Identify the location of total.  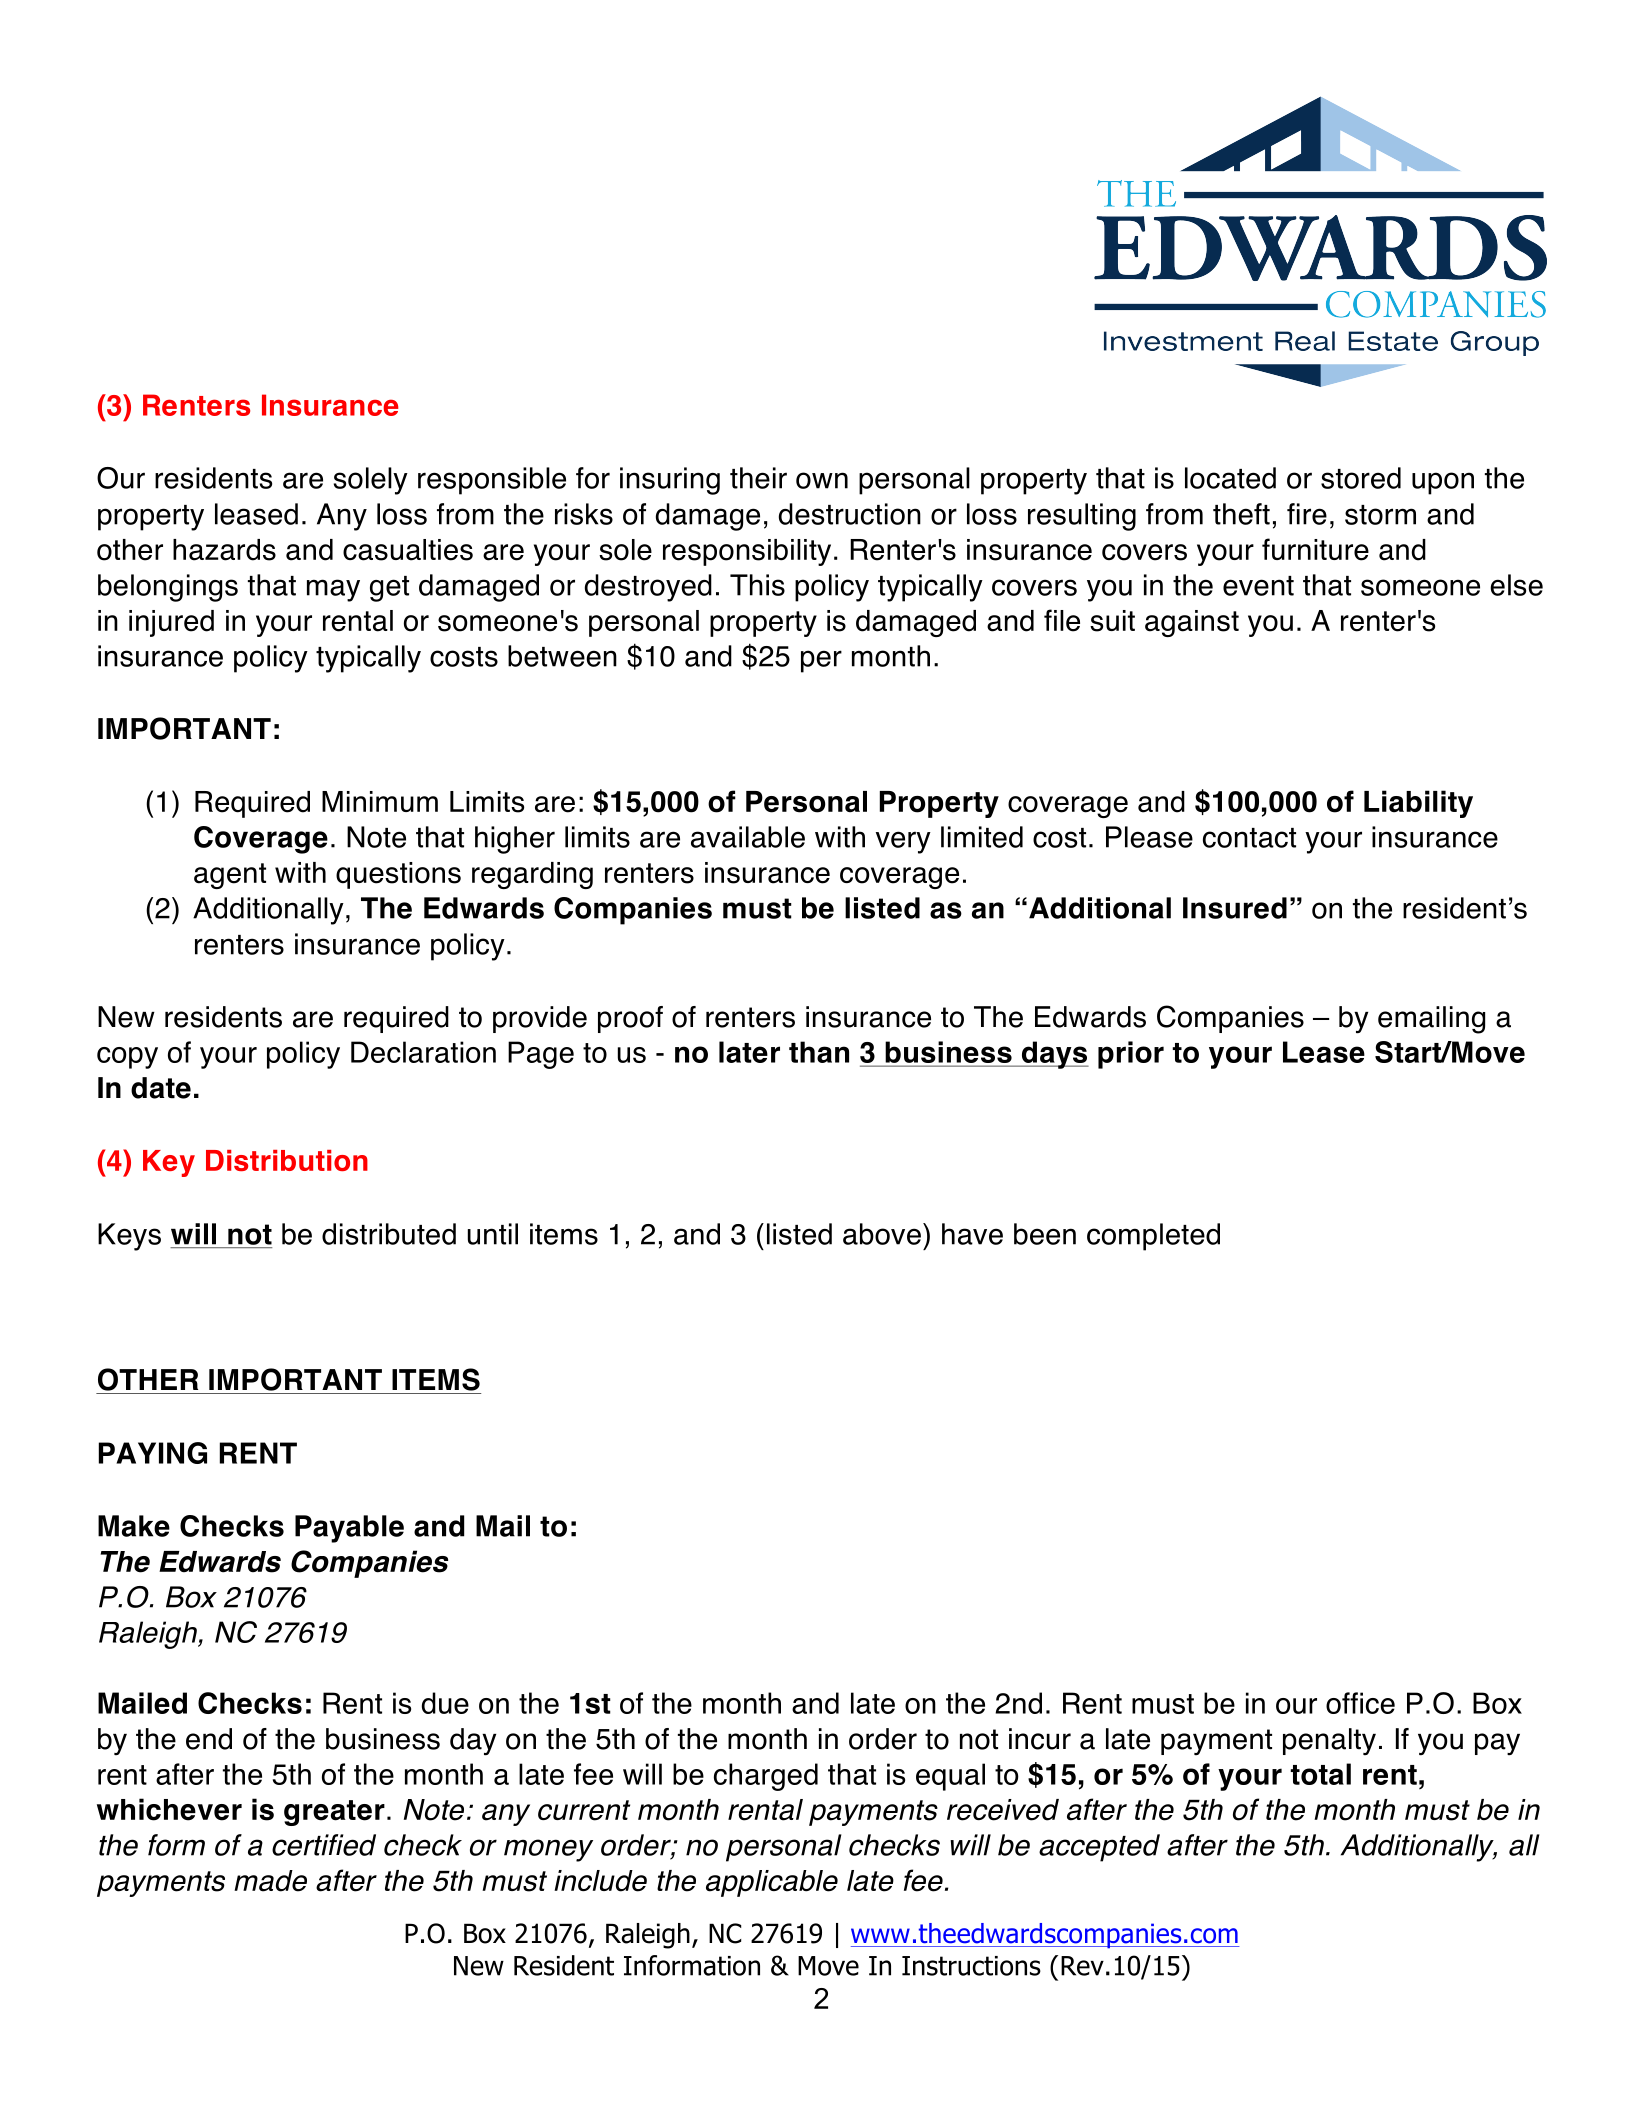
(1320, 1774).
